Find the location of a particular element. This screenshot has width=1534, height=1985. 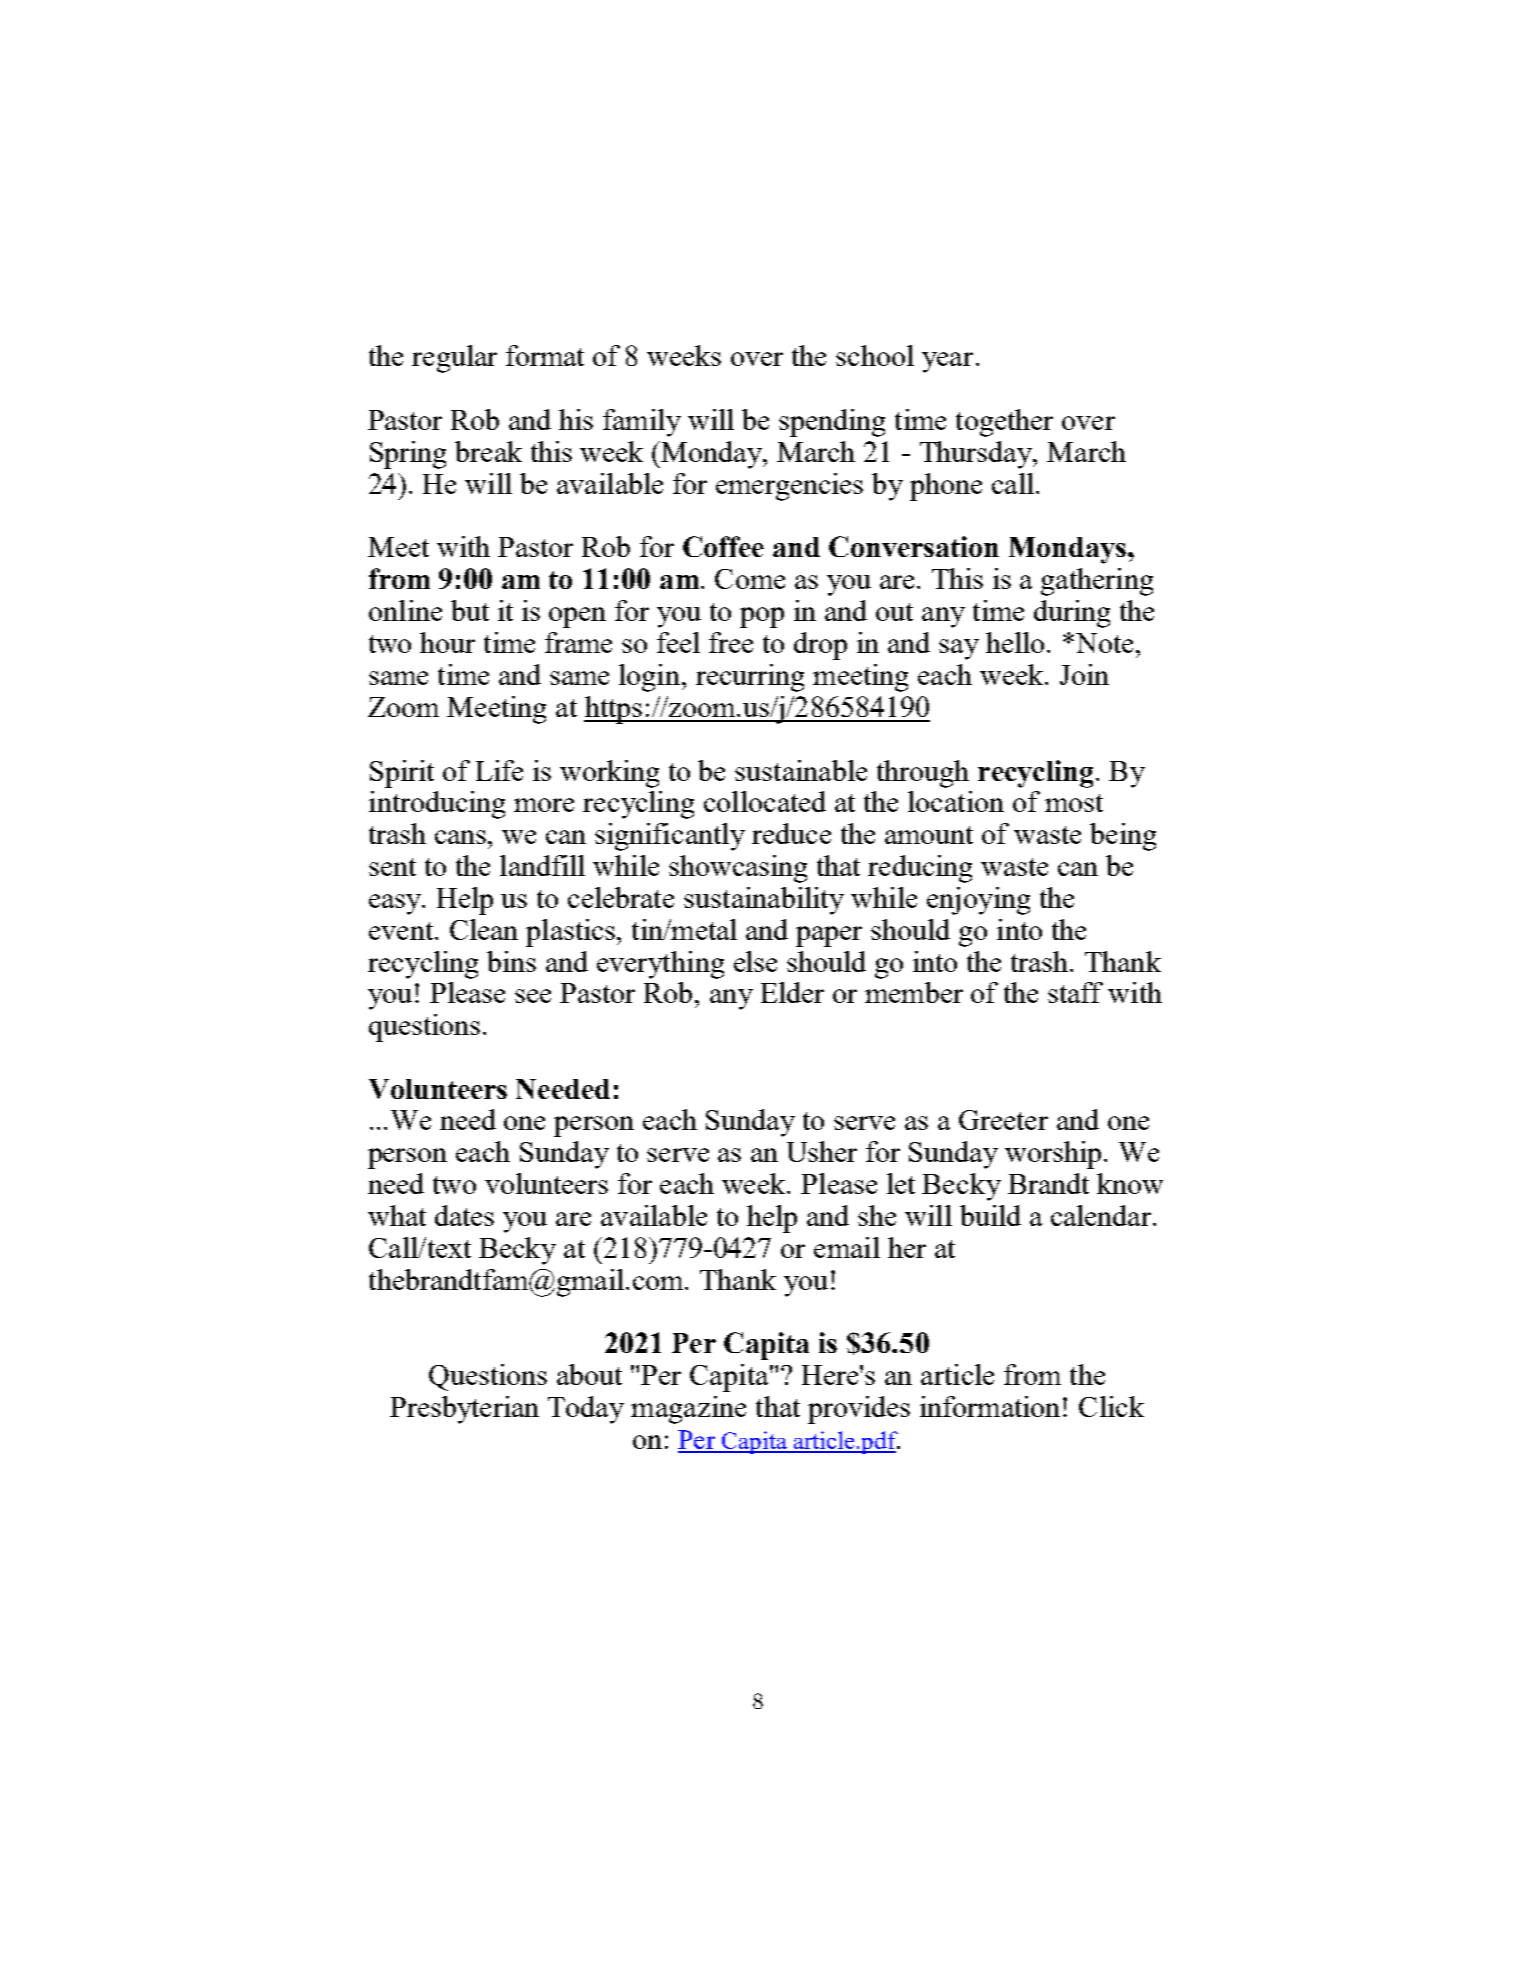

Presbyterian is located at coordinates (464, 1410).
